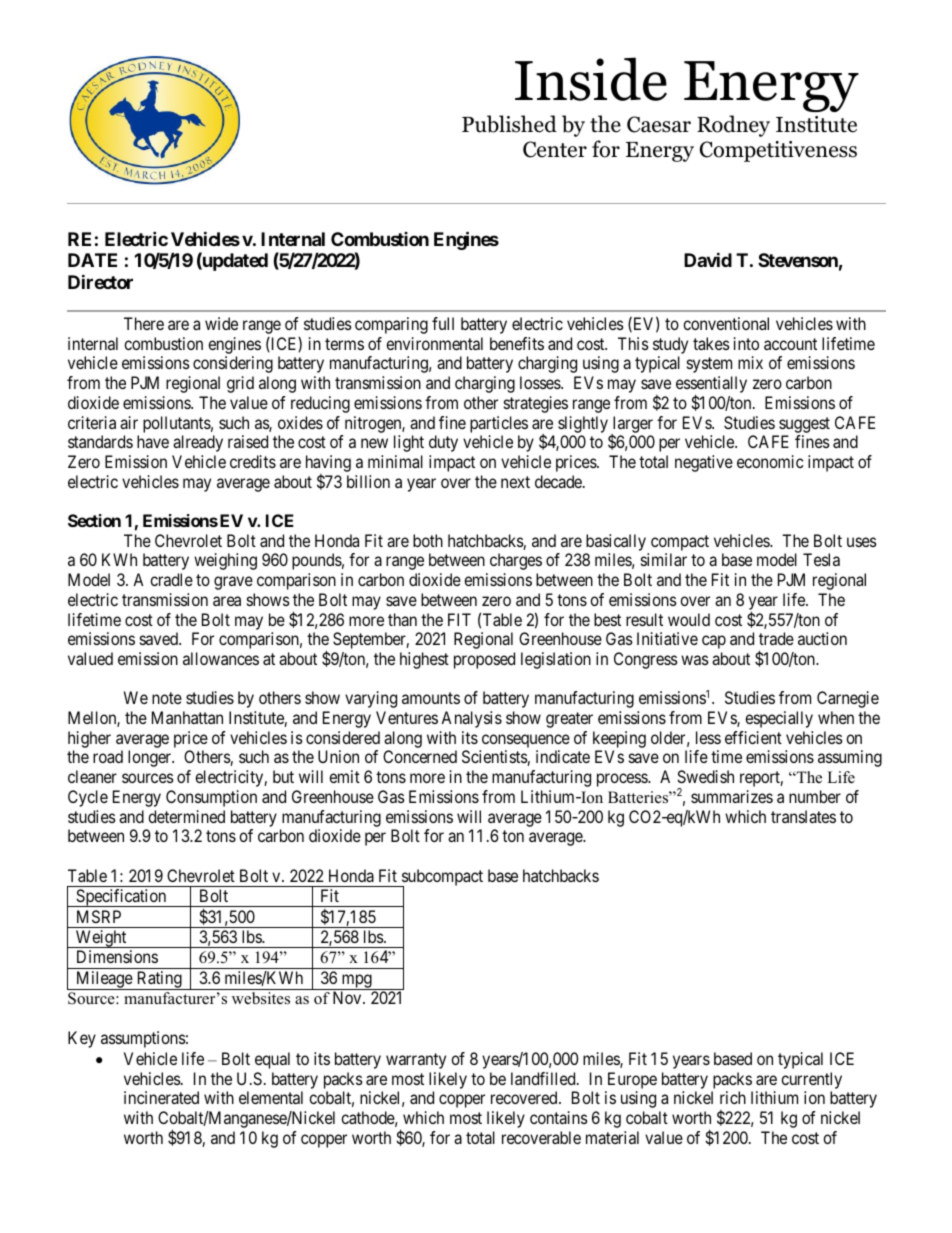  Describe the element at coordinates (161, 1097) in the page. I see `incinerated` at that location.
